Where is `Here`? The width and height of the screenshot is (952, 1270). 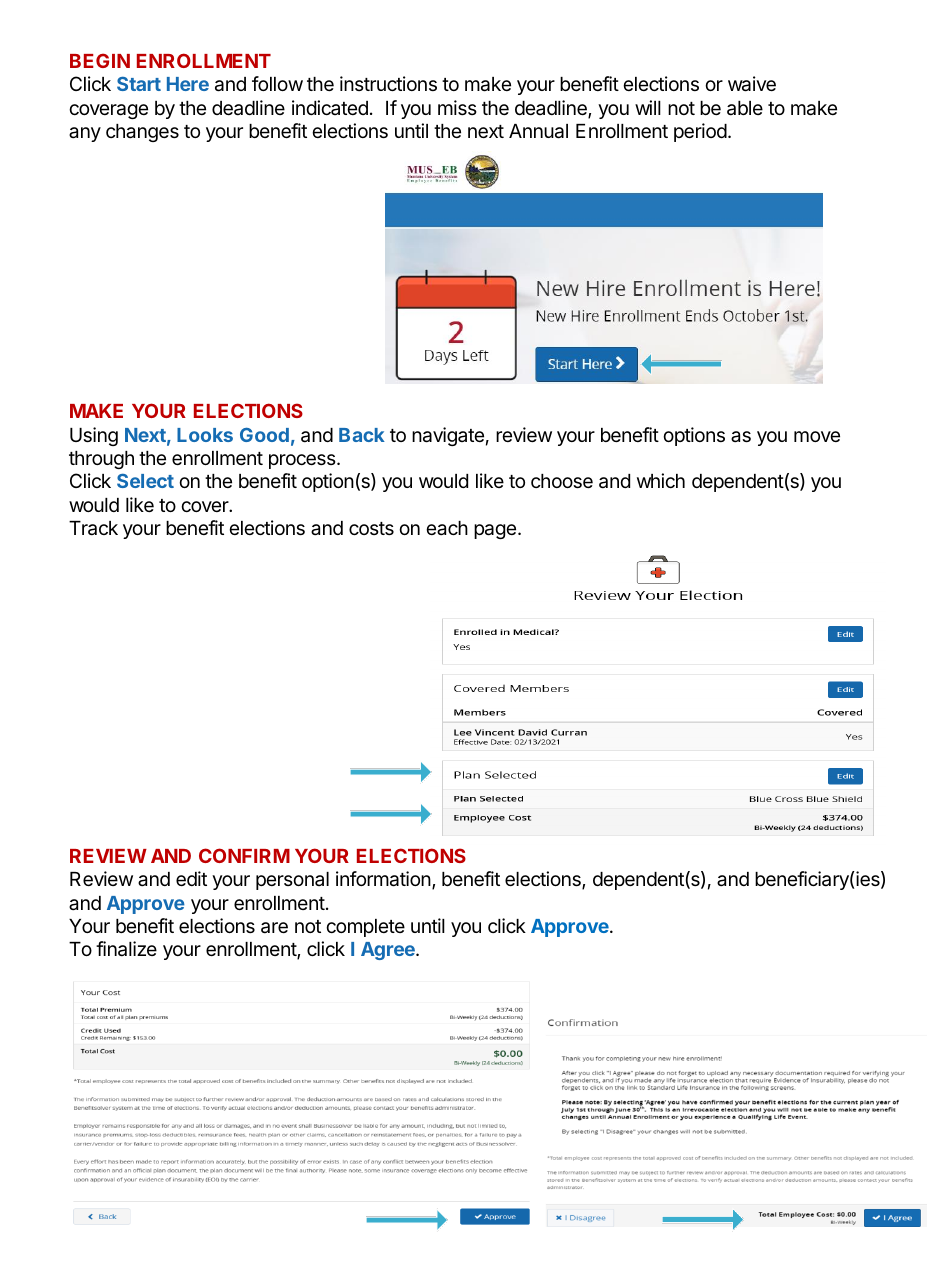 Here is located at coordinates (188, 84).
